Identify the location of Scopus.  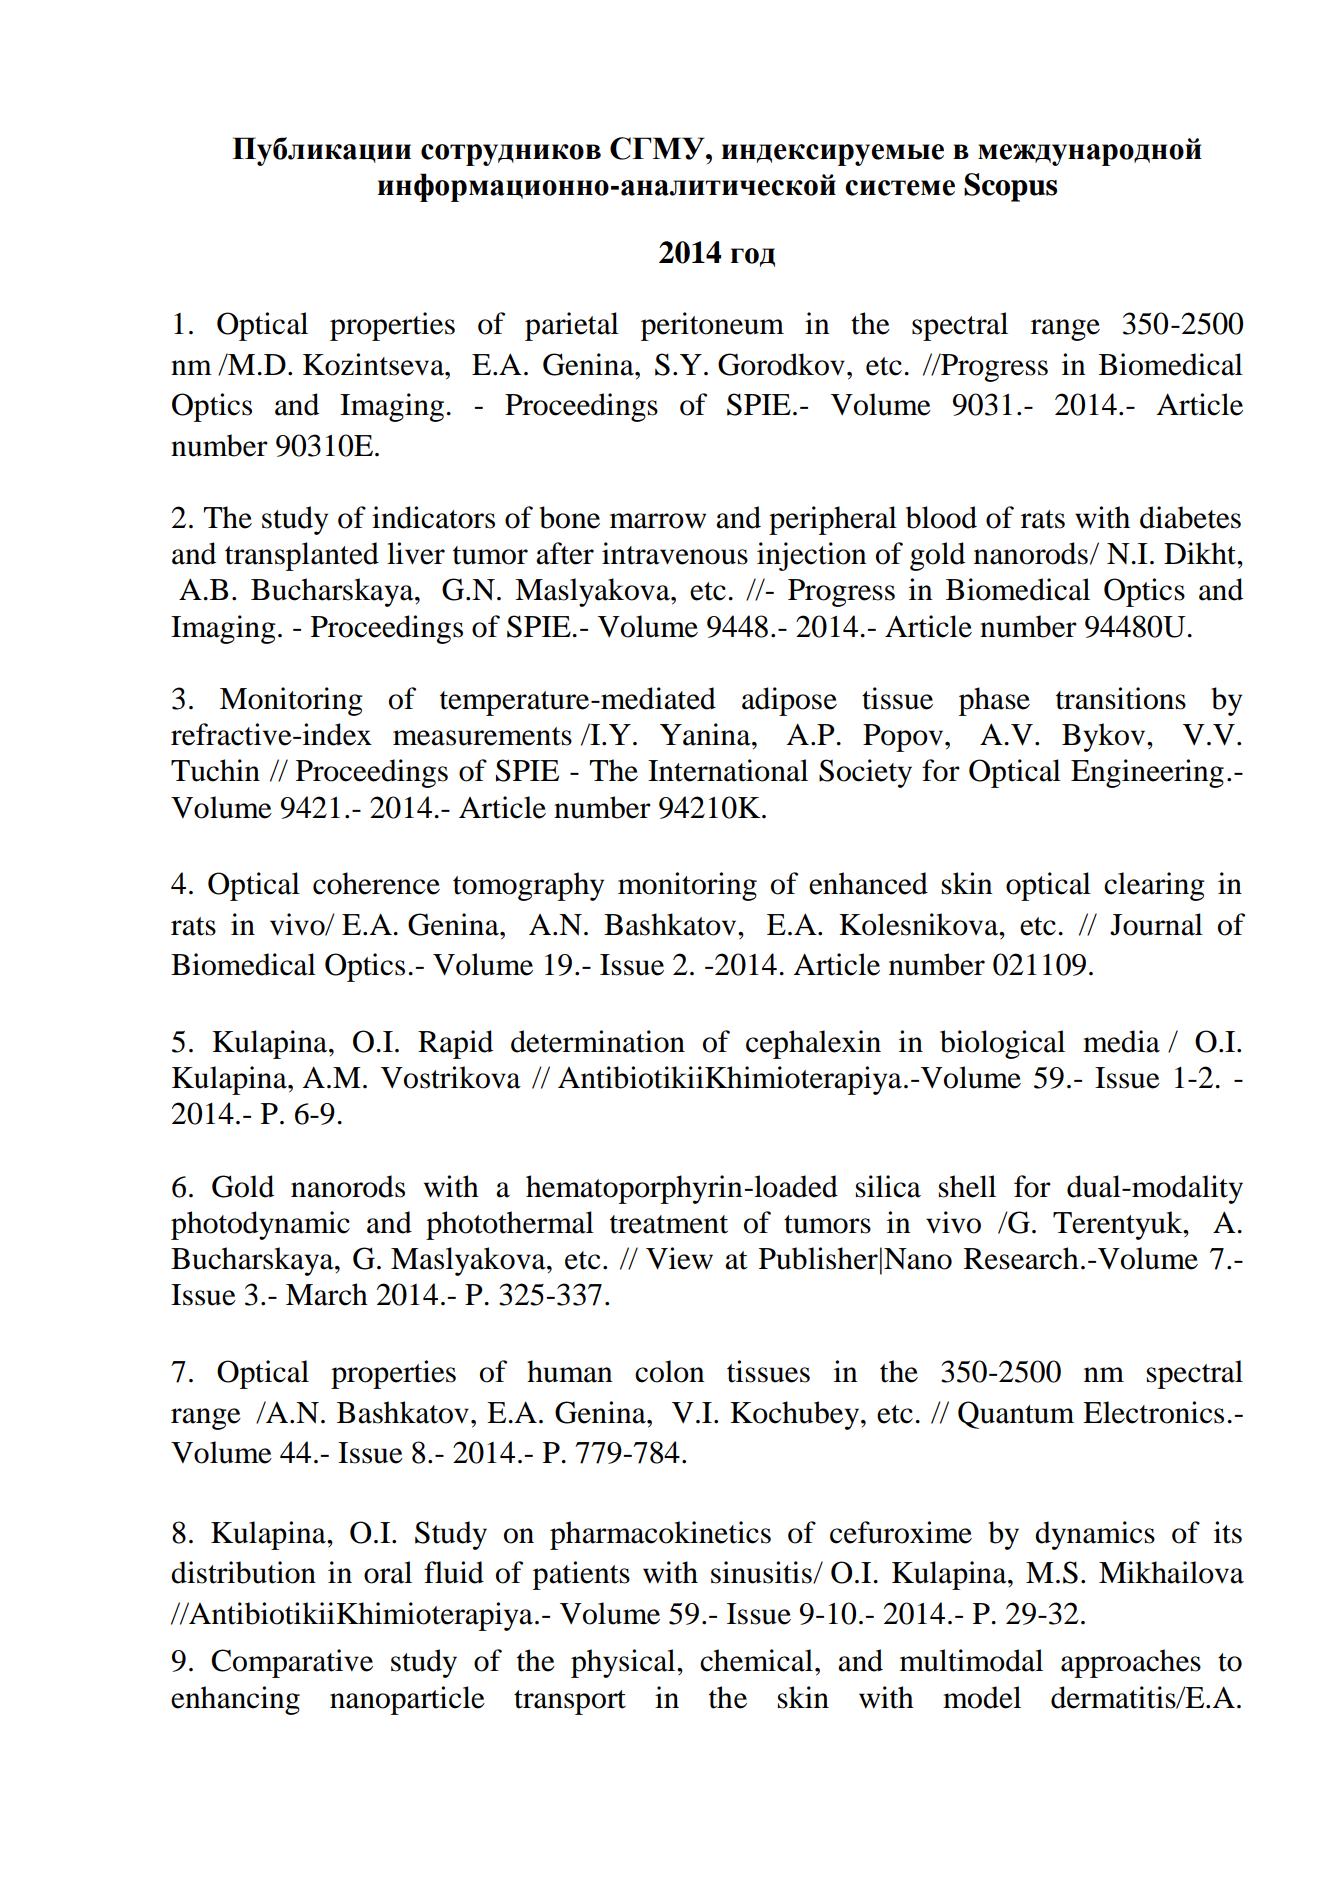
(1010, 187).
